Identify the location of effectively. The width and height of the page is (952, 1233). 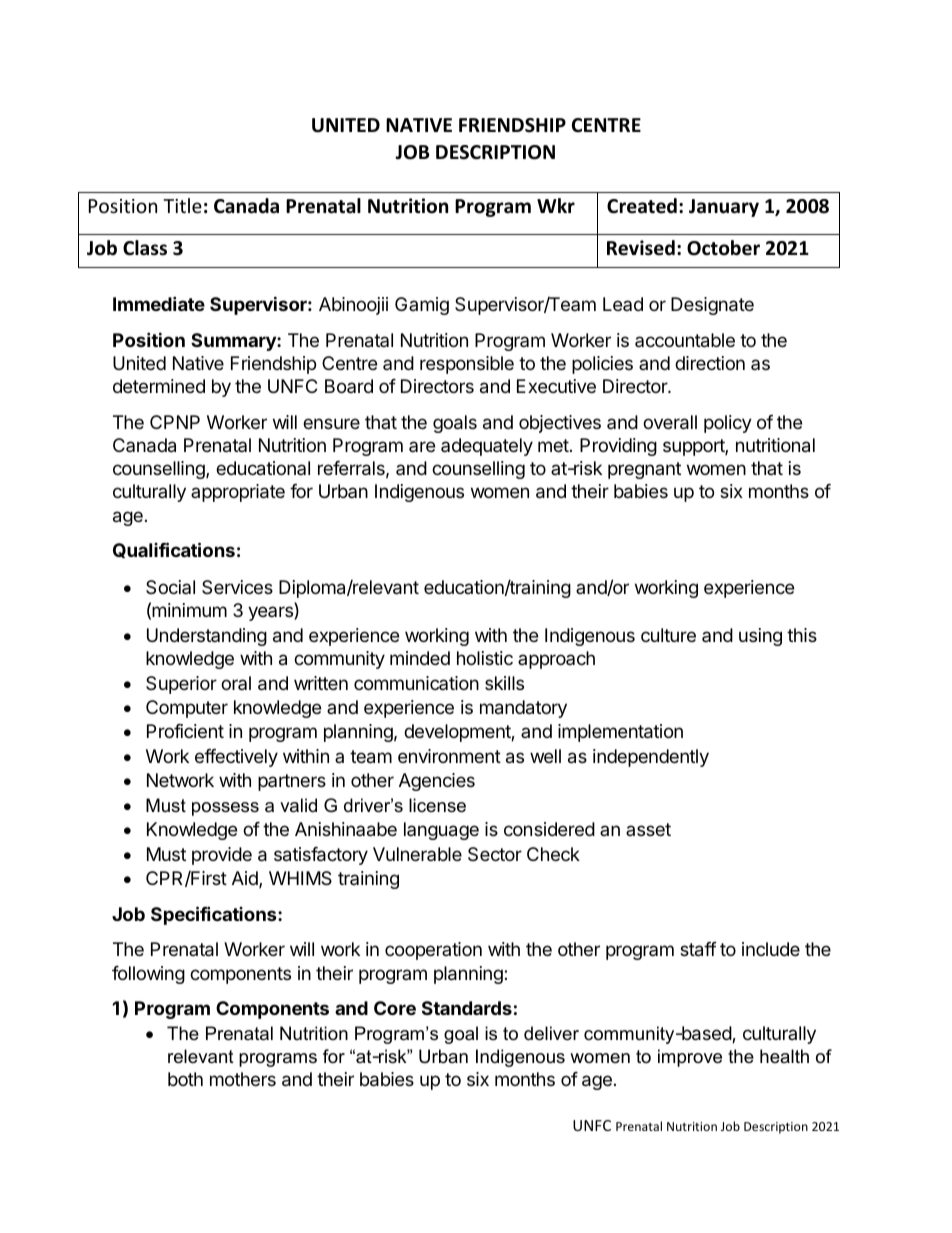
(236, 758).
